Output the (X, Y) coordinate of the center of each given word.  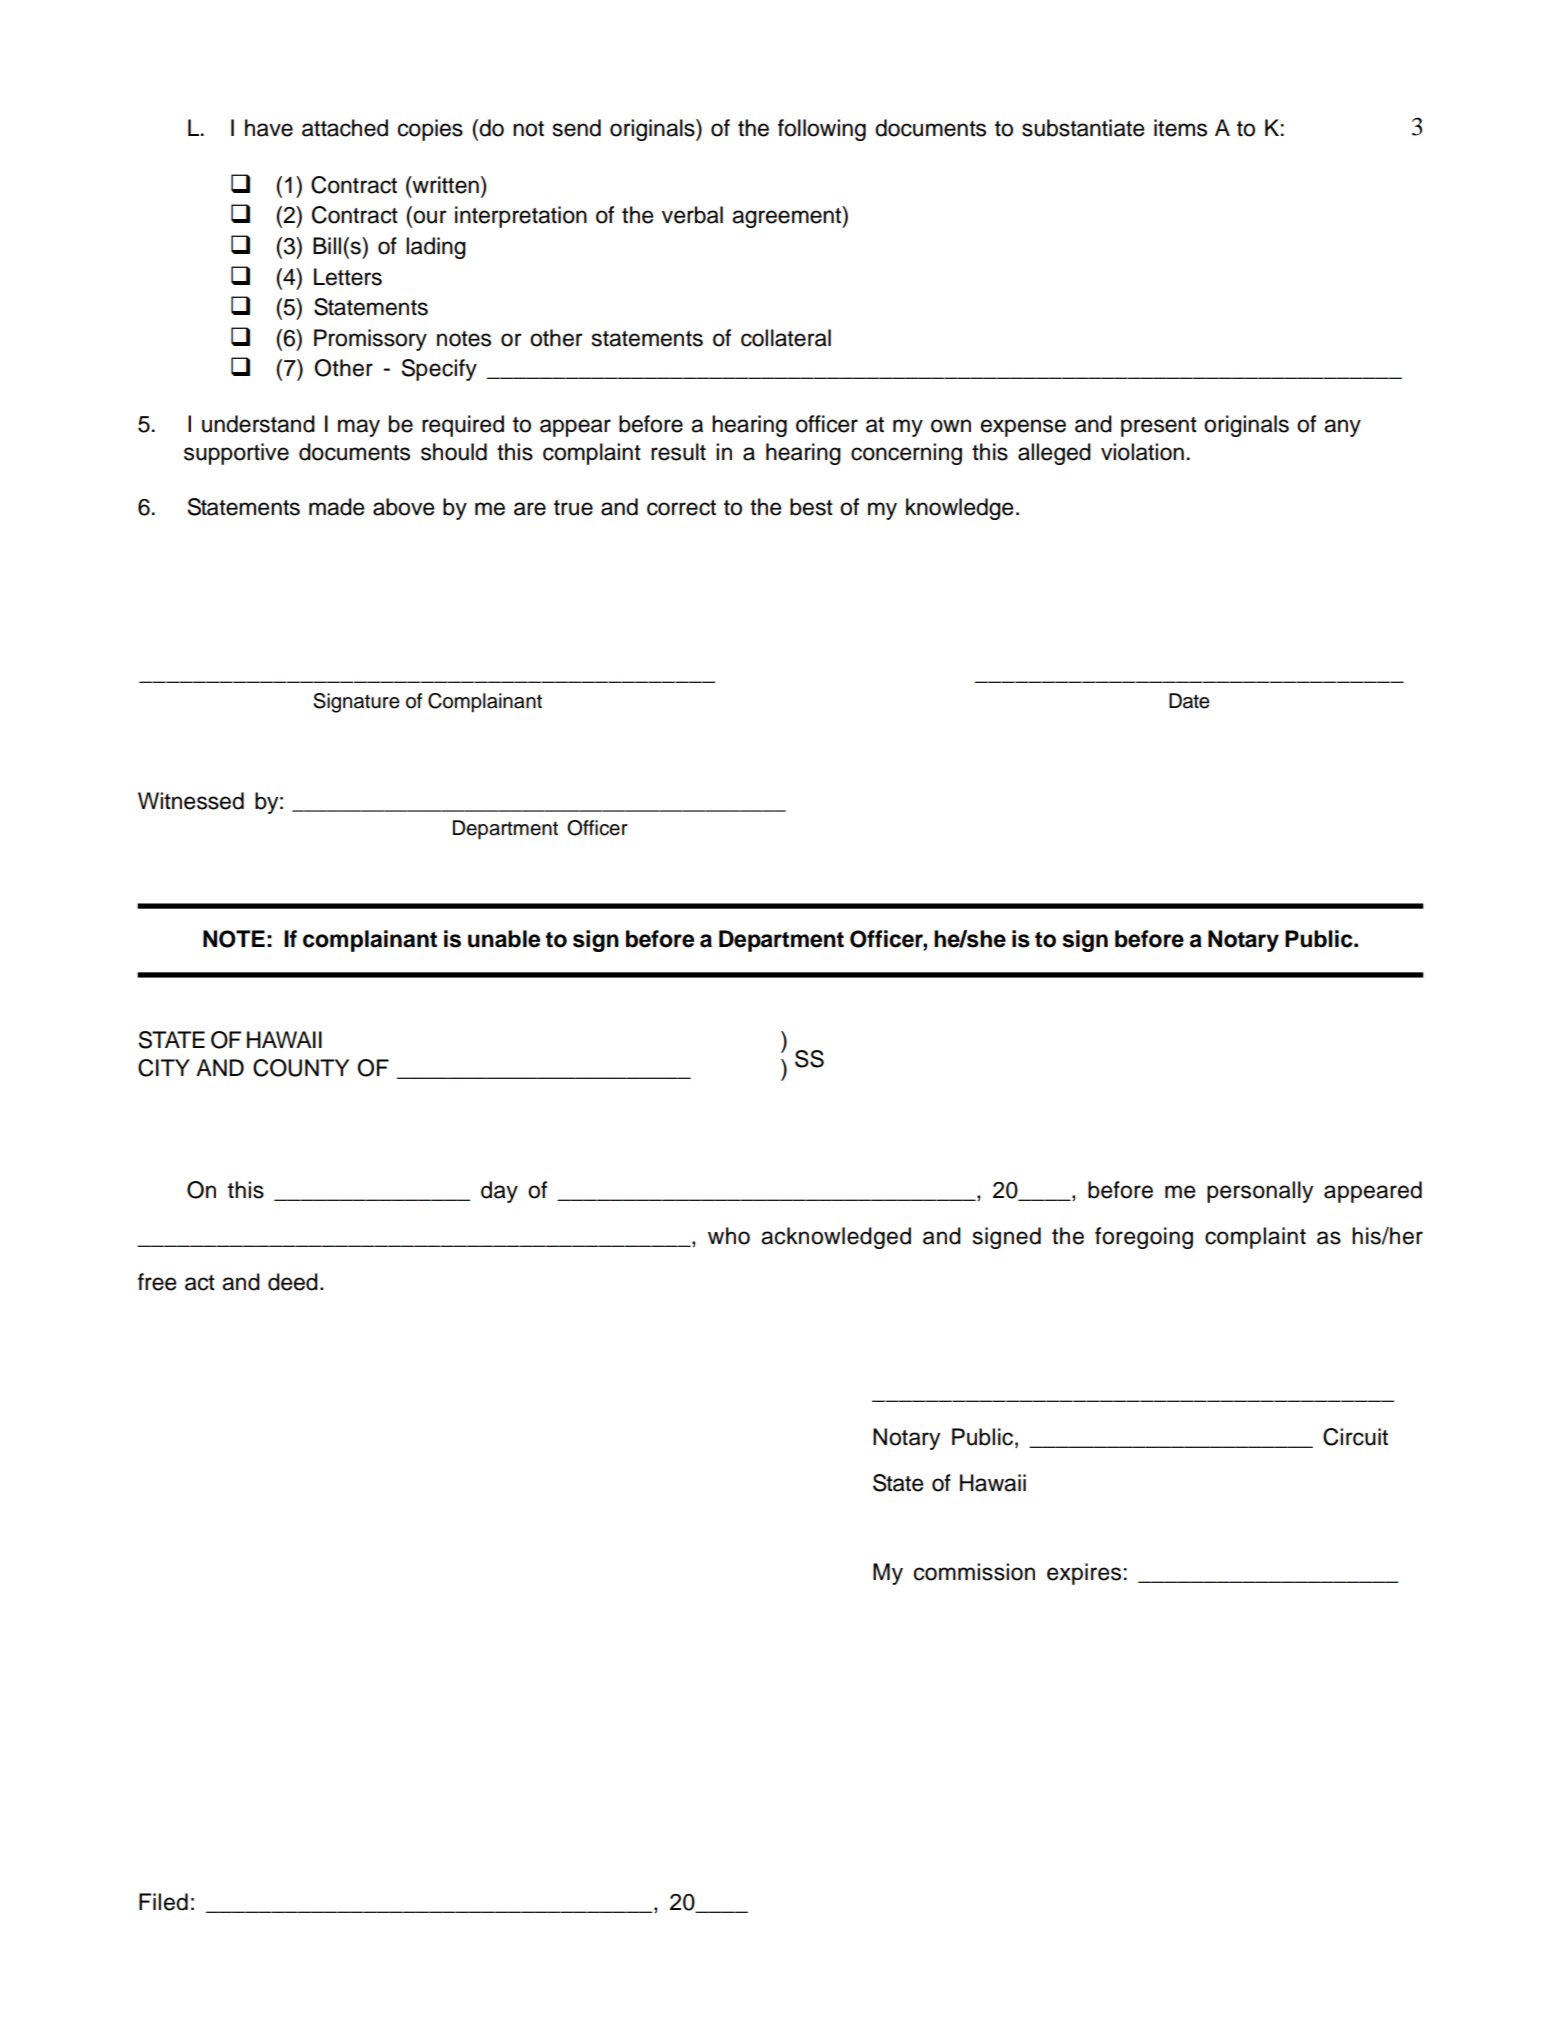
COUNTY (301, 1068)
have (269, 128)
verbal (692, 215)
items (1180, 128)
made (337, 507)
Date (1189, 701)
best (811, 507)
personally (1260, 1192)
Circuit (1355, 1437)
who (729, 1236)
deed (293, 1282)
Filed (163, 1902)
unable (504, 939)
